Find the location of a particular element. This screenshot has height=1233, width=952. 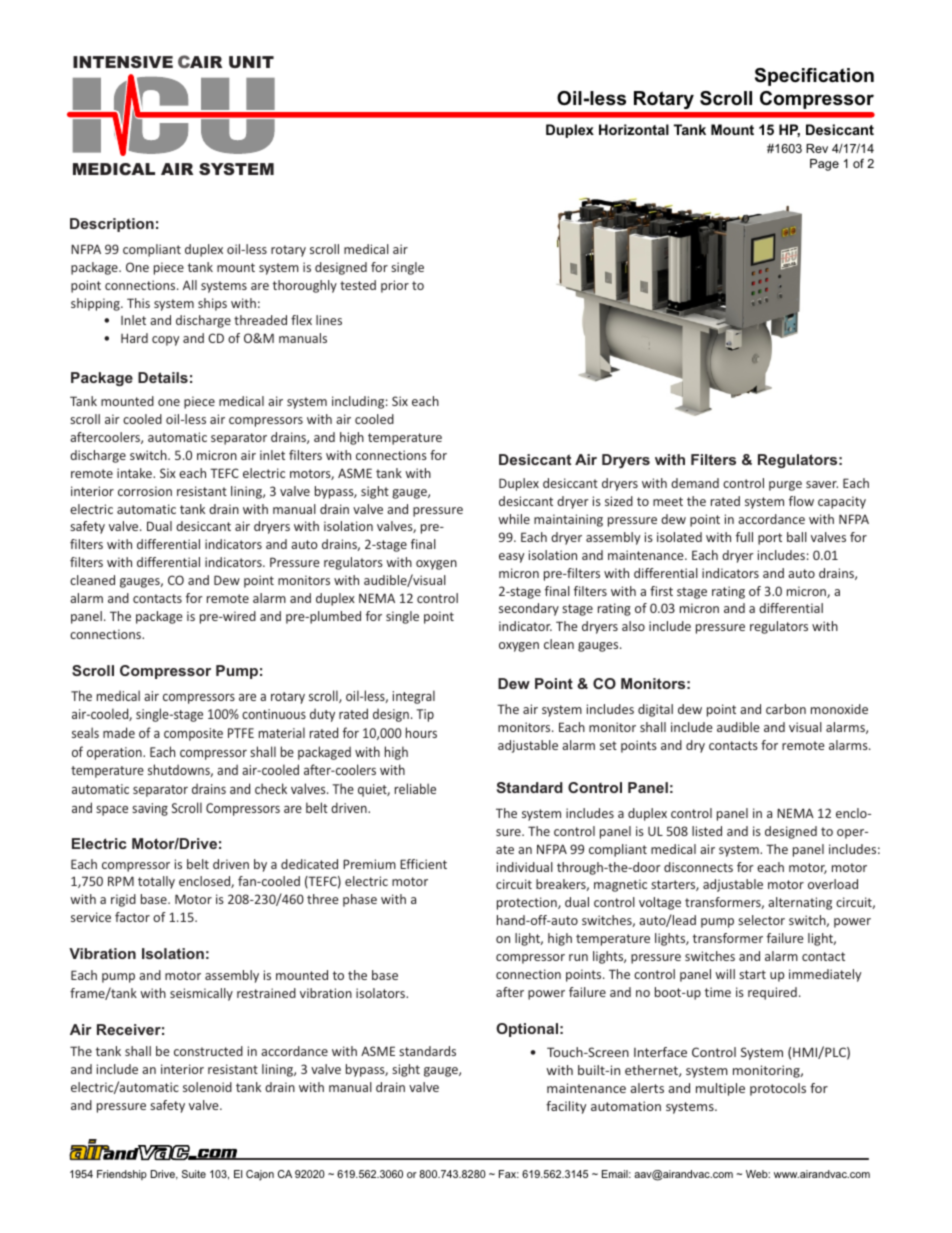

Specification is located at coordinates (814, 77).
